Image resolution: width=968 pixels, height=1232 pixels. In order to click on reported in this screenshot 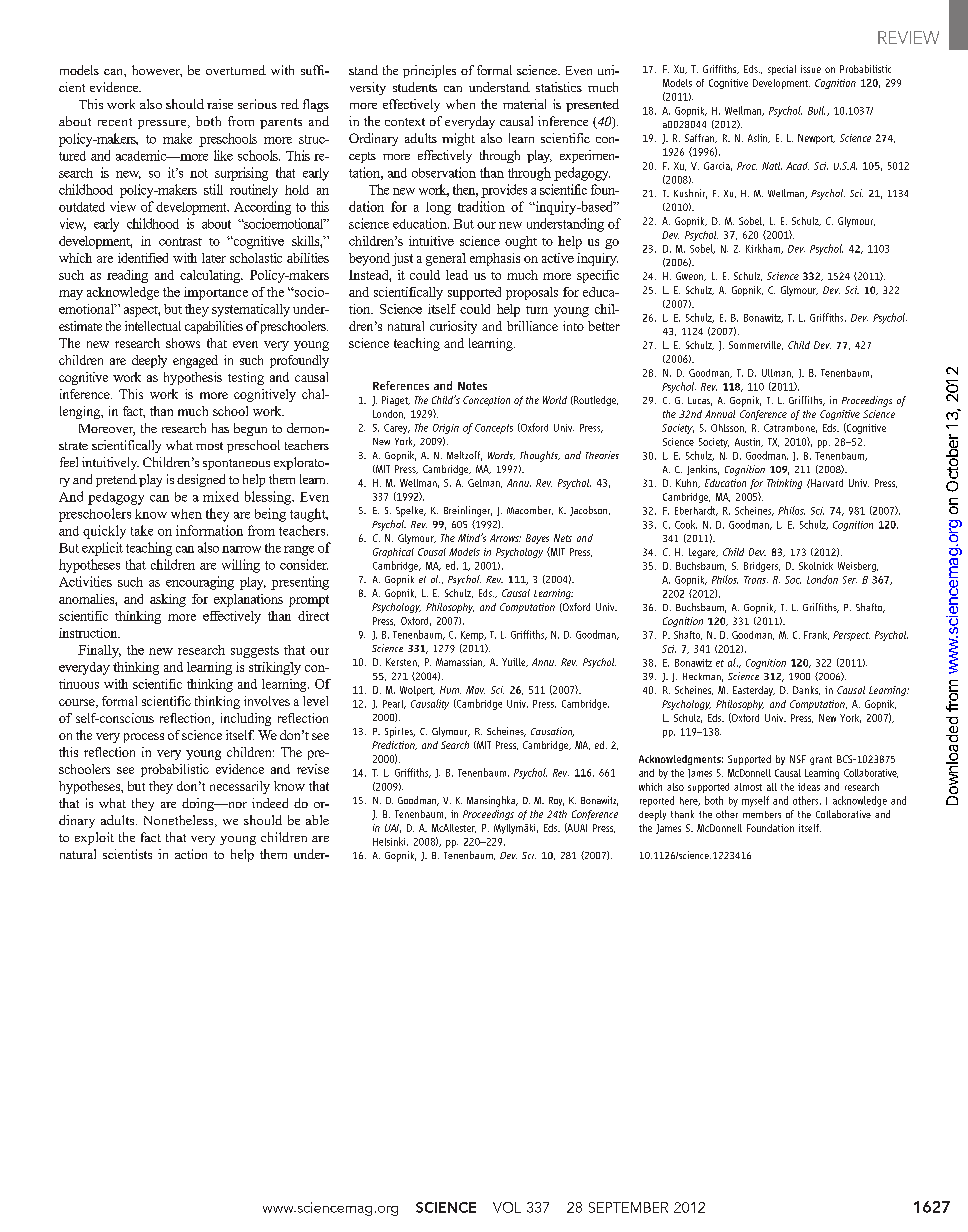, I will do `click(657, 801)`.
